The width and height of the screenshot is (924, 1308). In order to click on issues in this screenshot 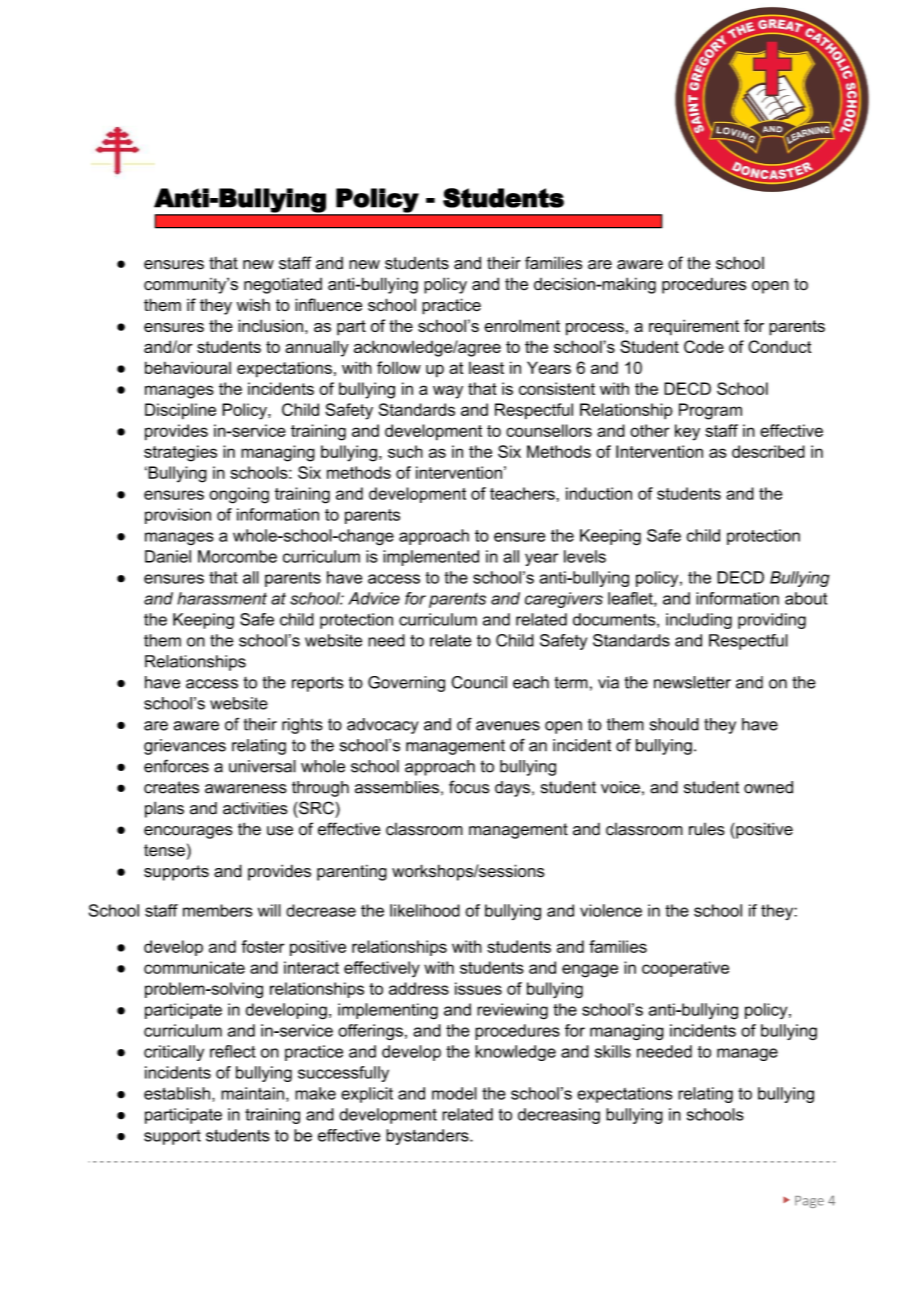, I will do `click(478, 988)`.
